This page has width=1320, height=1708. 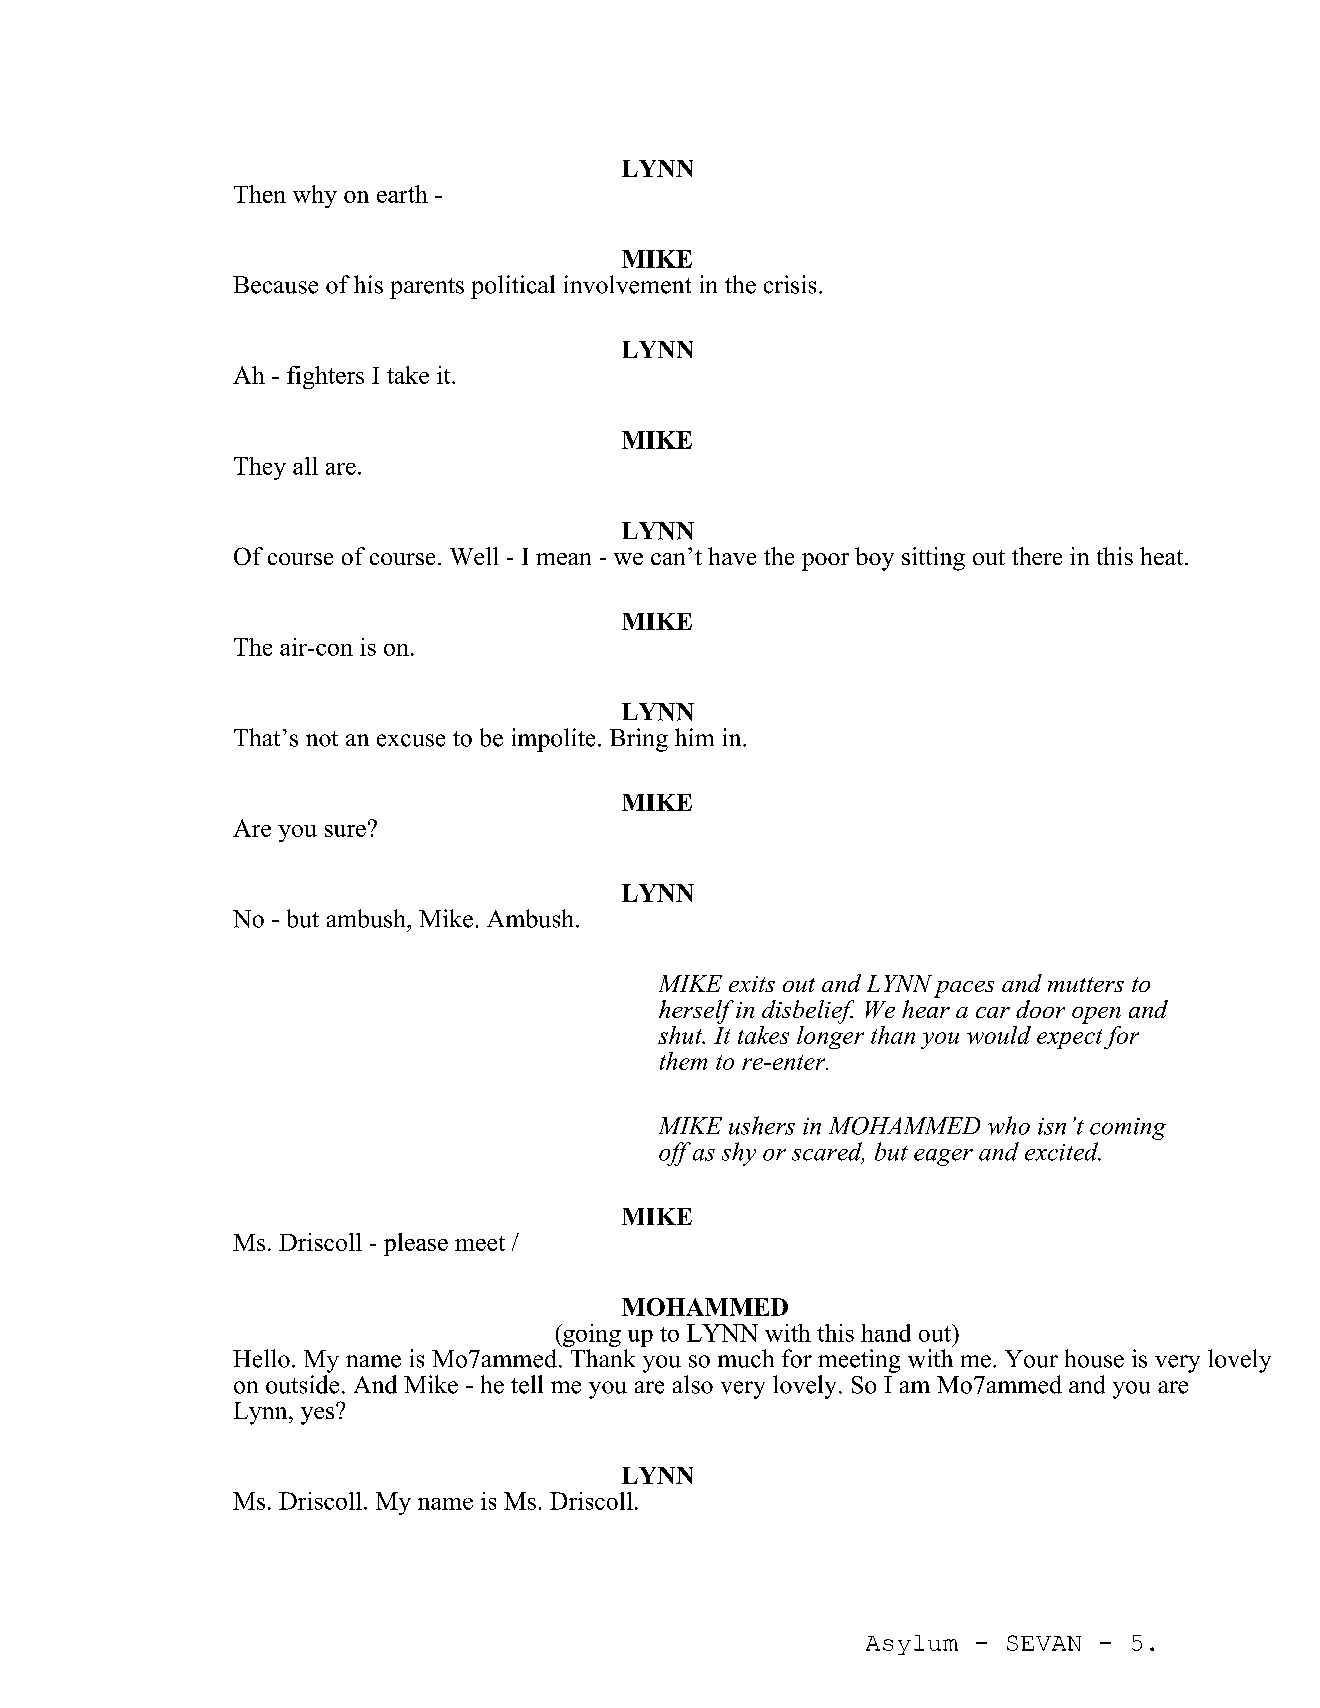 I want to click on please, so click(x=416, y=1244).
